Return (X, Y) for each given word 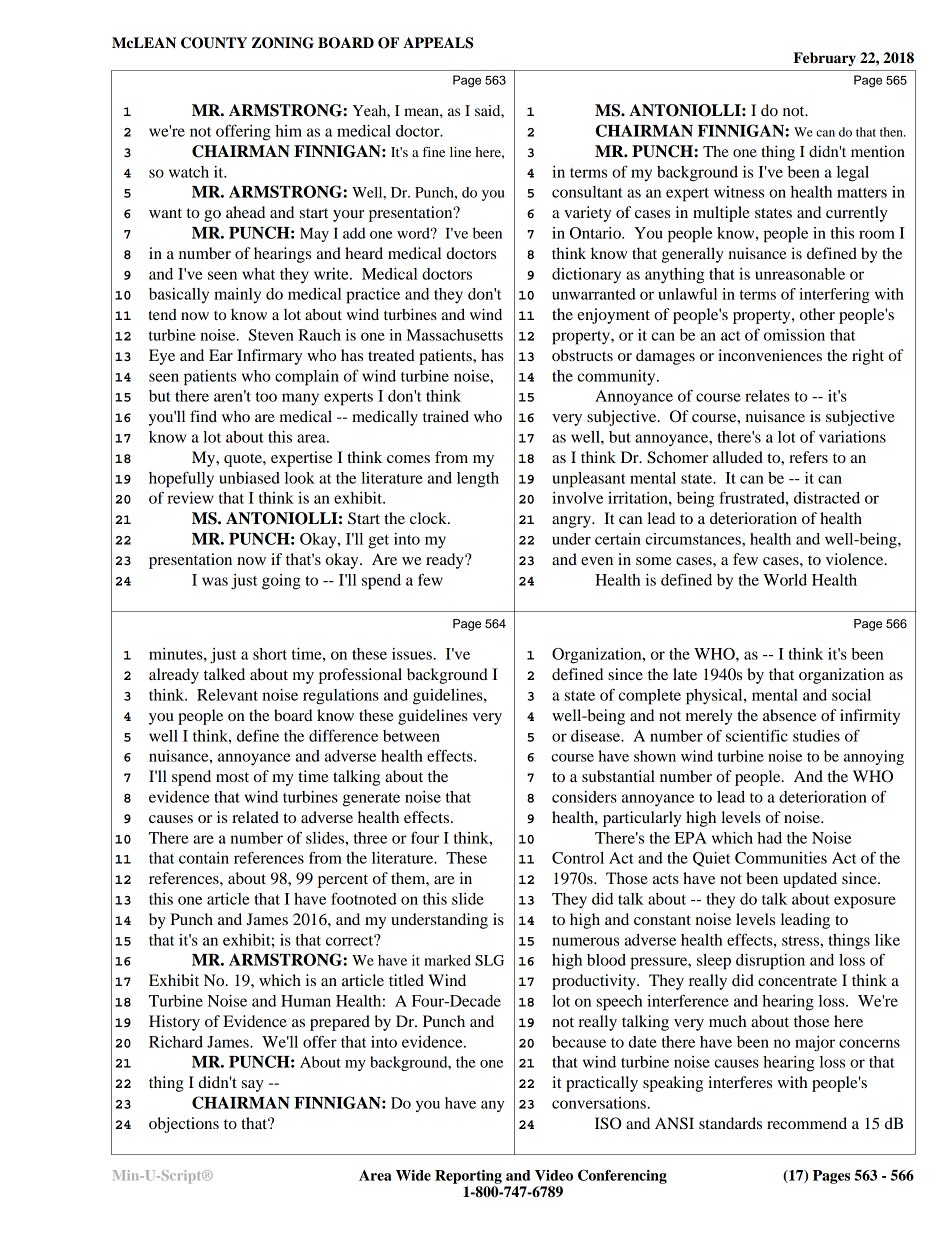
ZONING (283, 43)
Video (554, 1175)
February (824, 59)
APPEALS (438, 43)
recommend (807, 1123)
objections (184, 1125)
